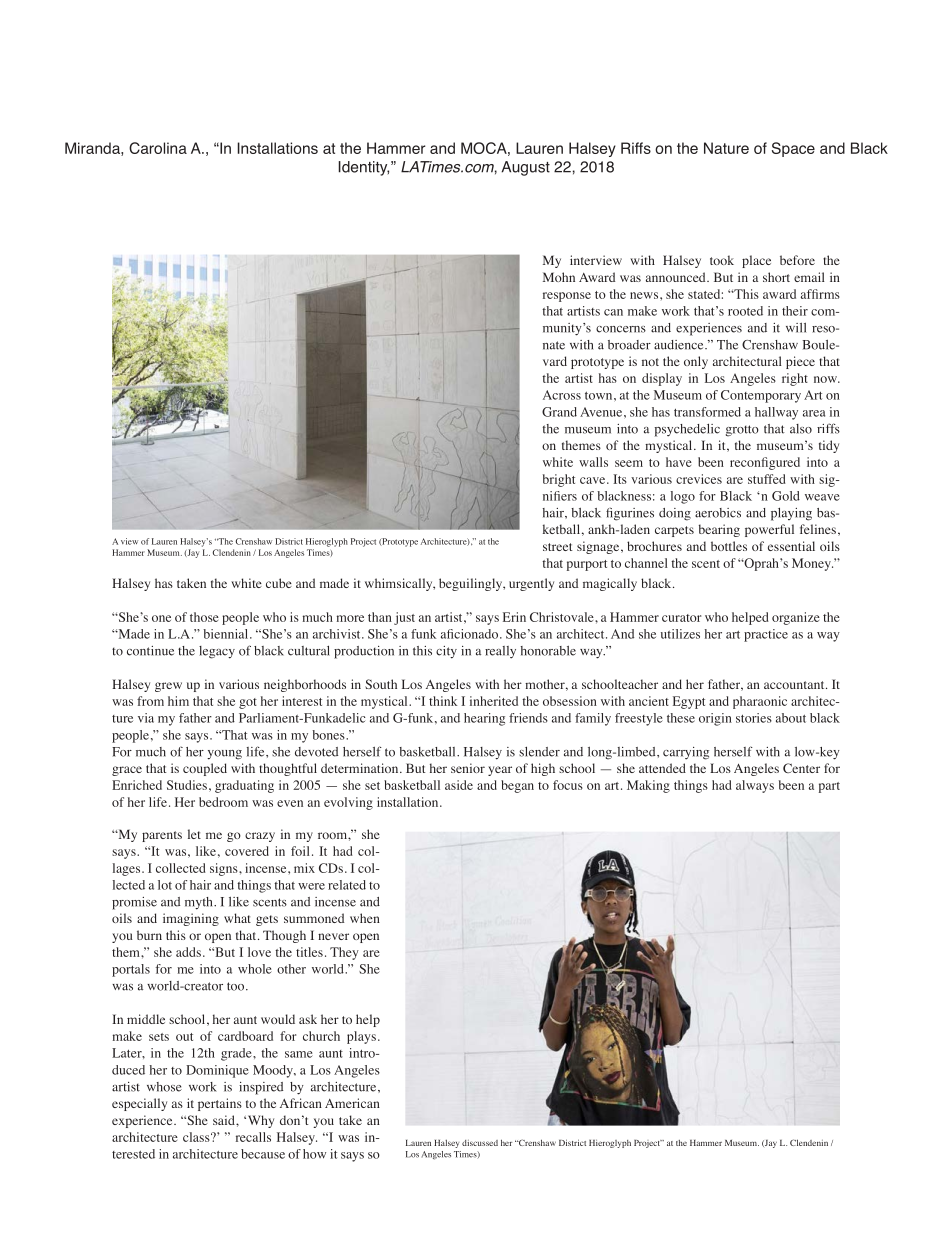  Describe the element at coordinates (755, 786) in the screenshot. I see `always` at that location.
